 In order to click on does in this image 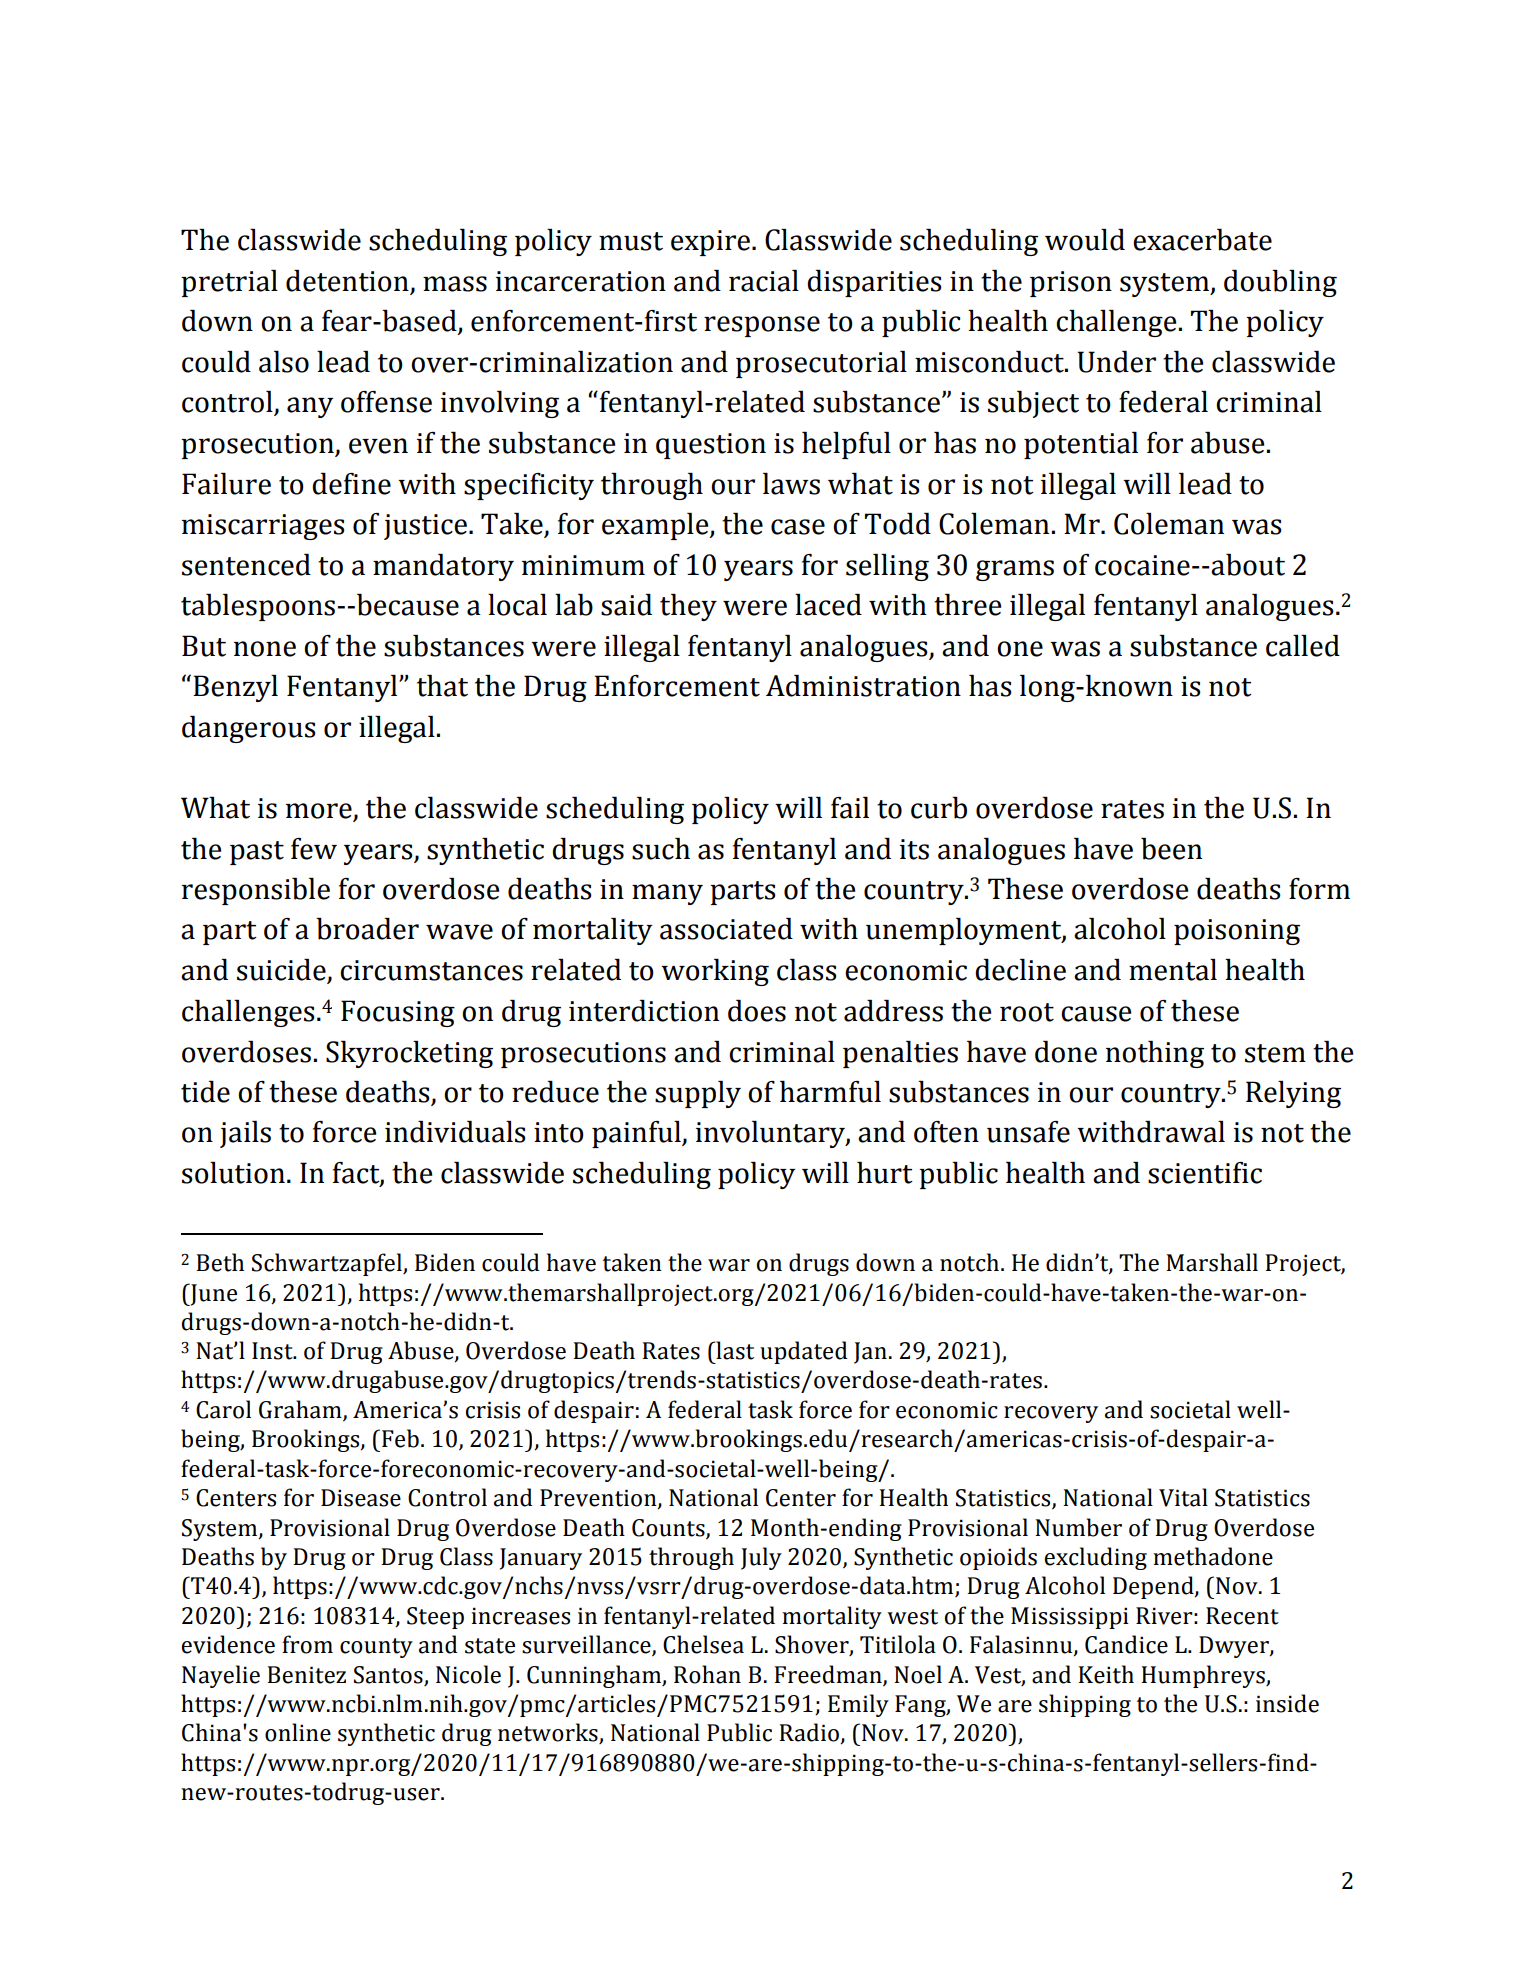, I will do `click(757, 1011)`.
